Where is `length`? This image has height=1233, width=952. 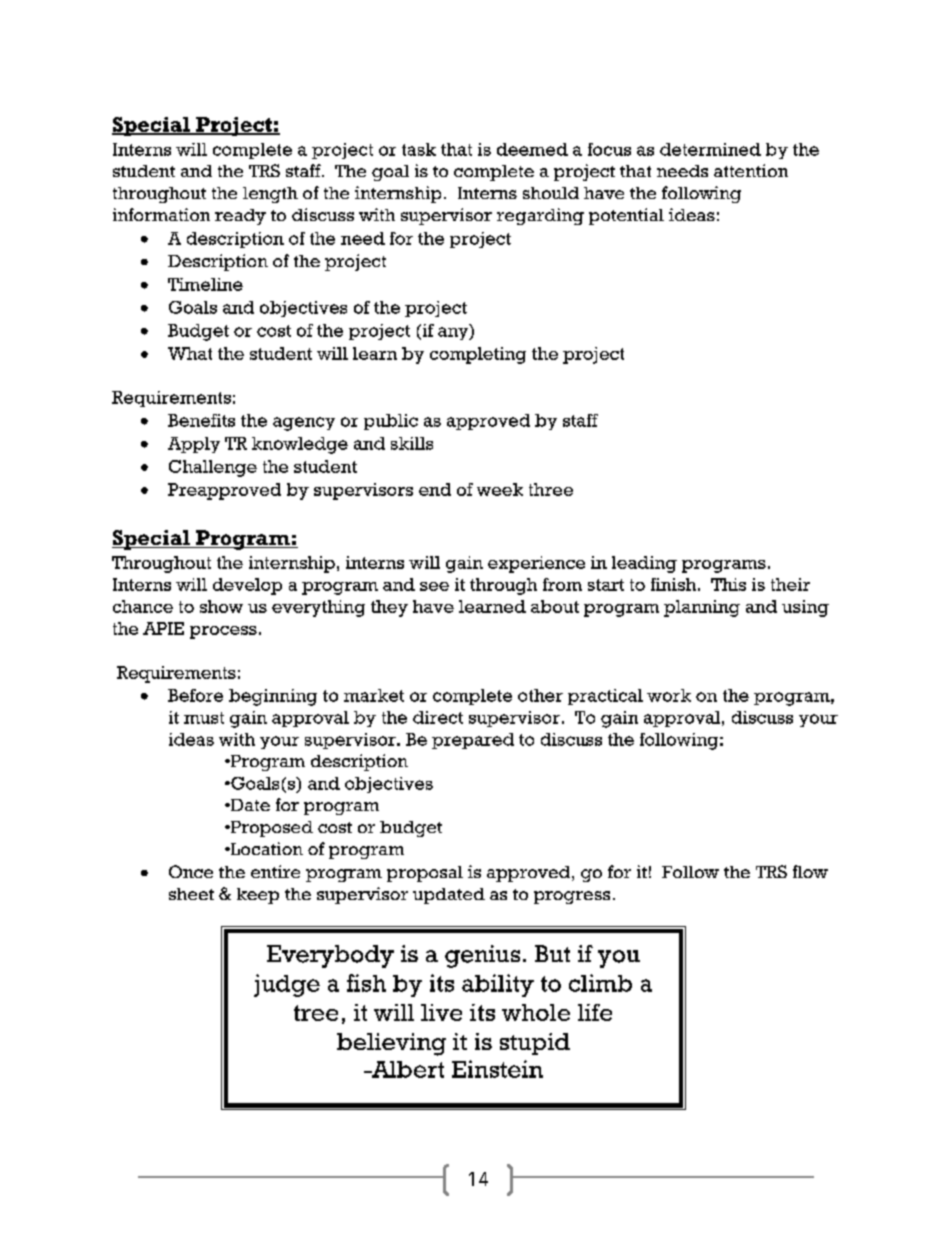 length is located at coordinates (270, 195).
